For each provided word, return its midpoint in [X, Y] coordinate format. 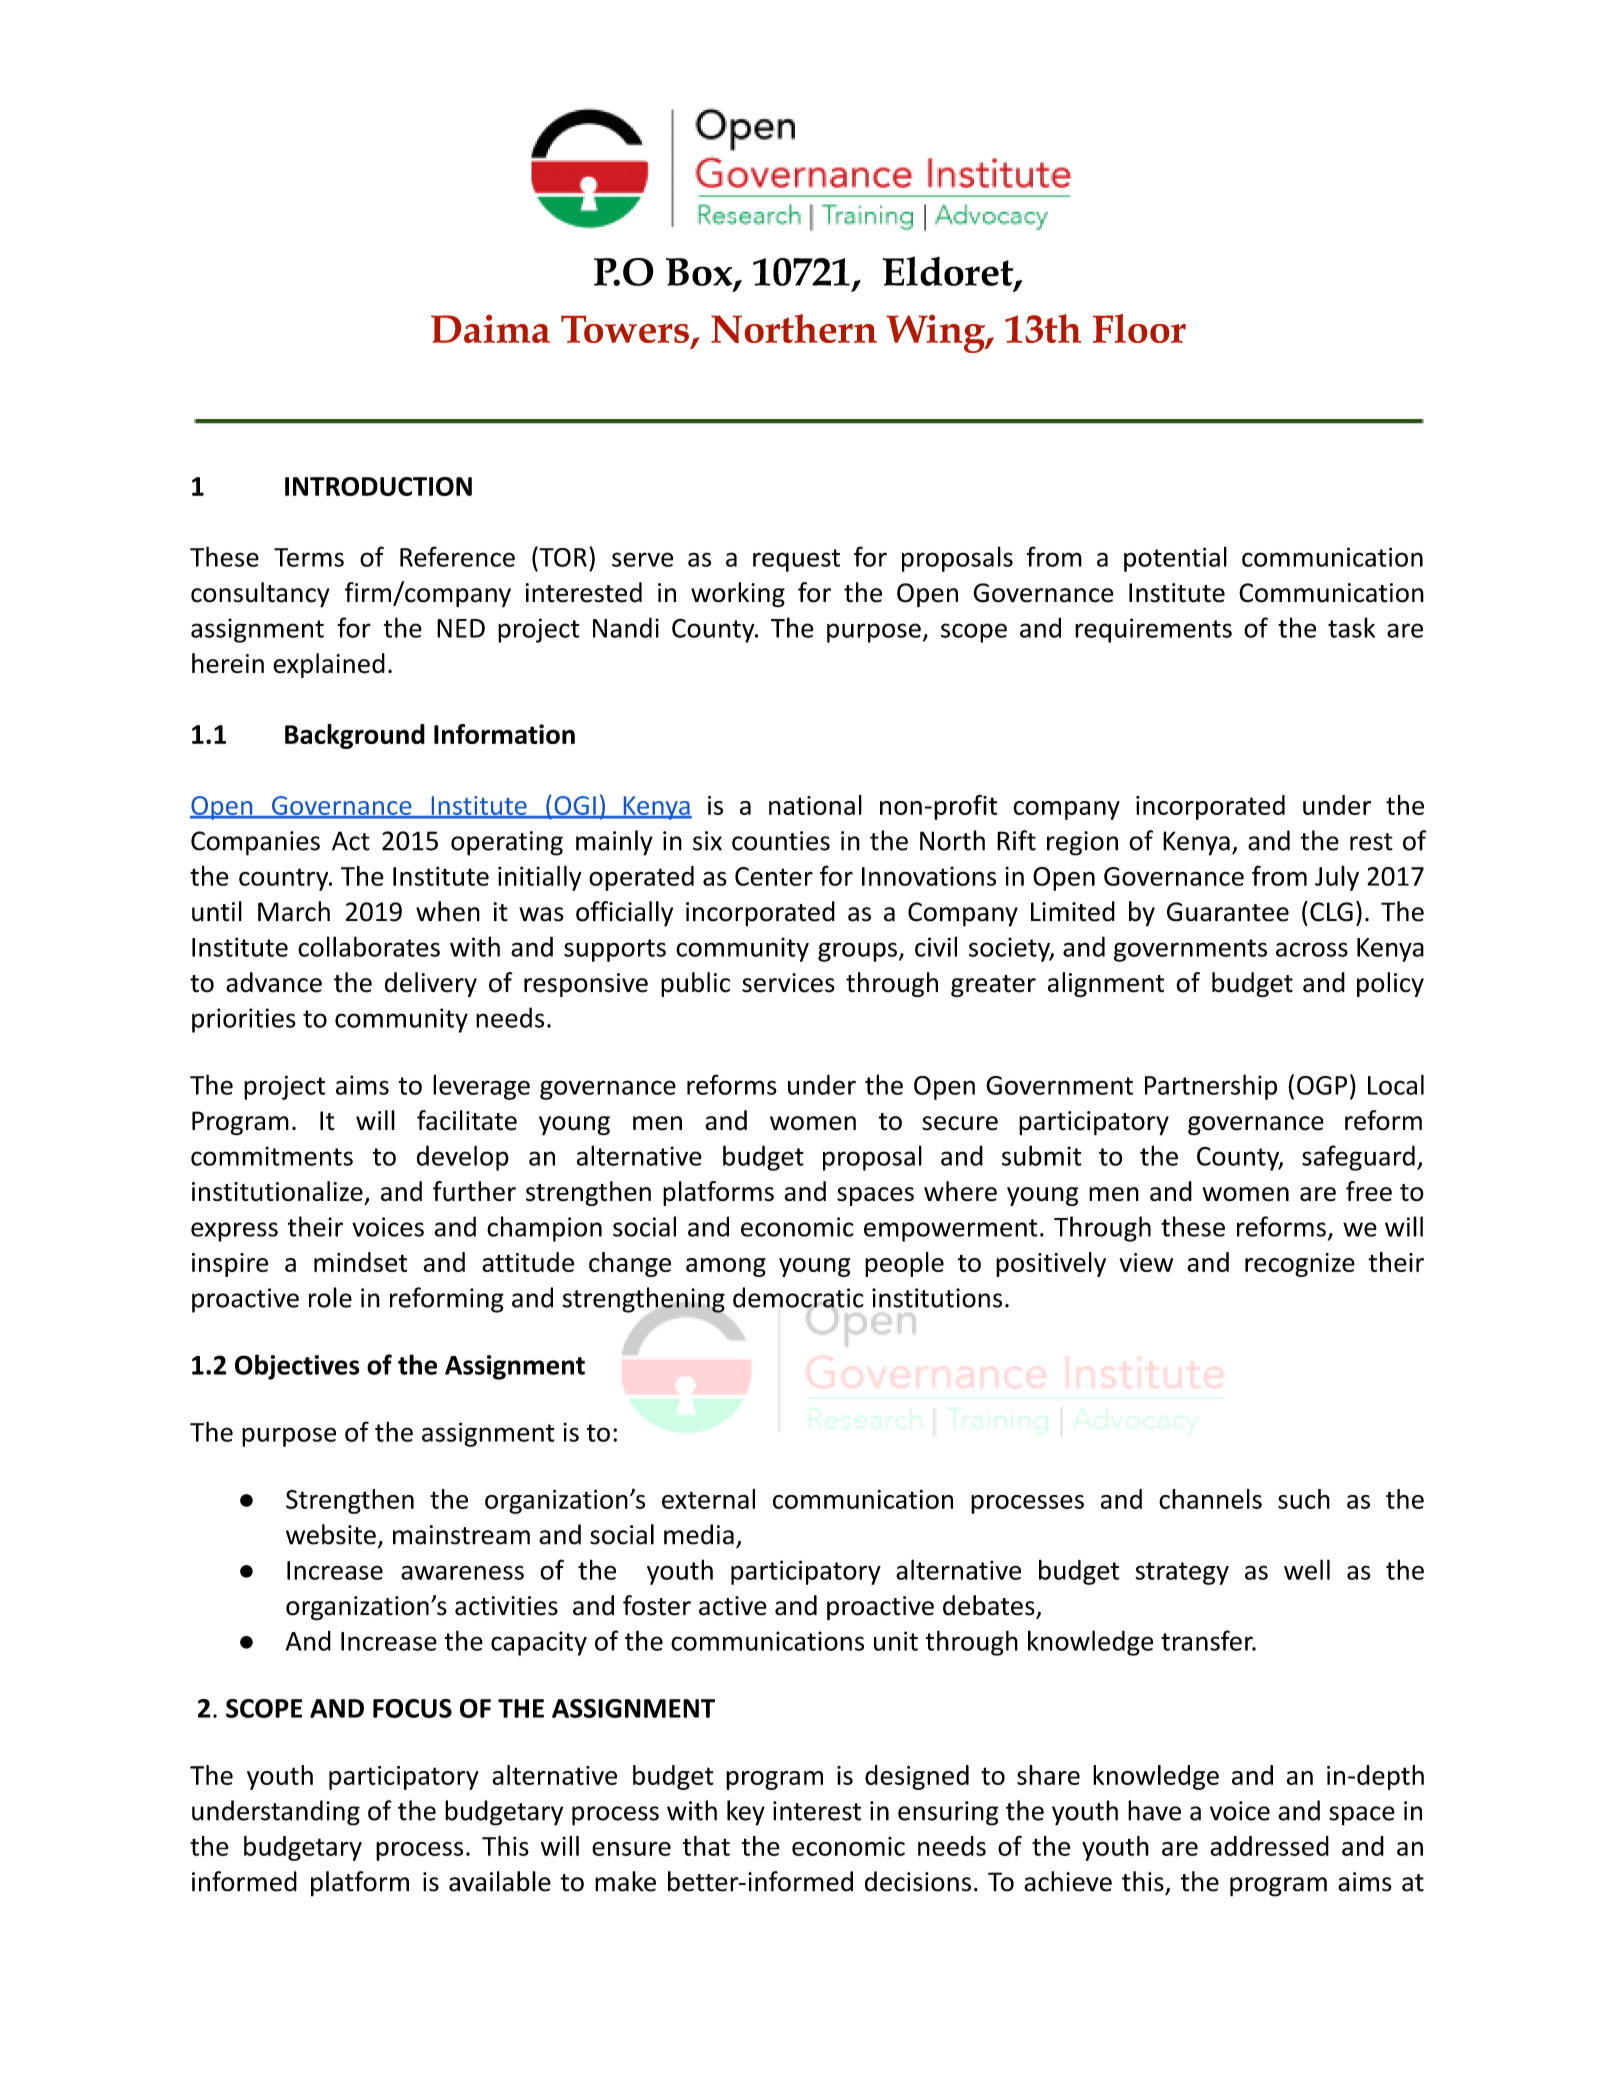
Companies [255, 843]
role [330, 1297]
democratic [798, 1298]
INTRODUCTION [378, 486]
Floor [1139, 328]
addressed [1269, 1846]
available [500, 1881]
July [1337, 878]
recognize [1300, 1265]
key [746, 1813]
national [815, 805]
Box [700, 273]
